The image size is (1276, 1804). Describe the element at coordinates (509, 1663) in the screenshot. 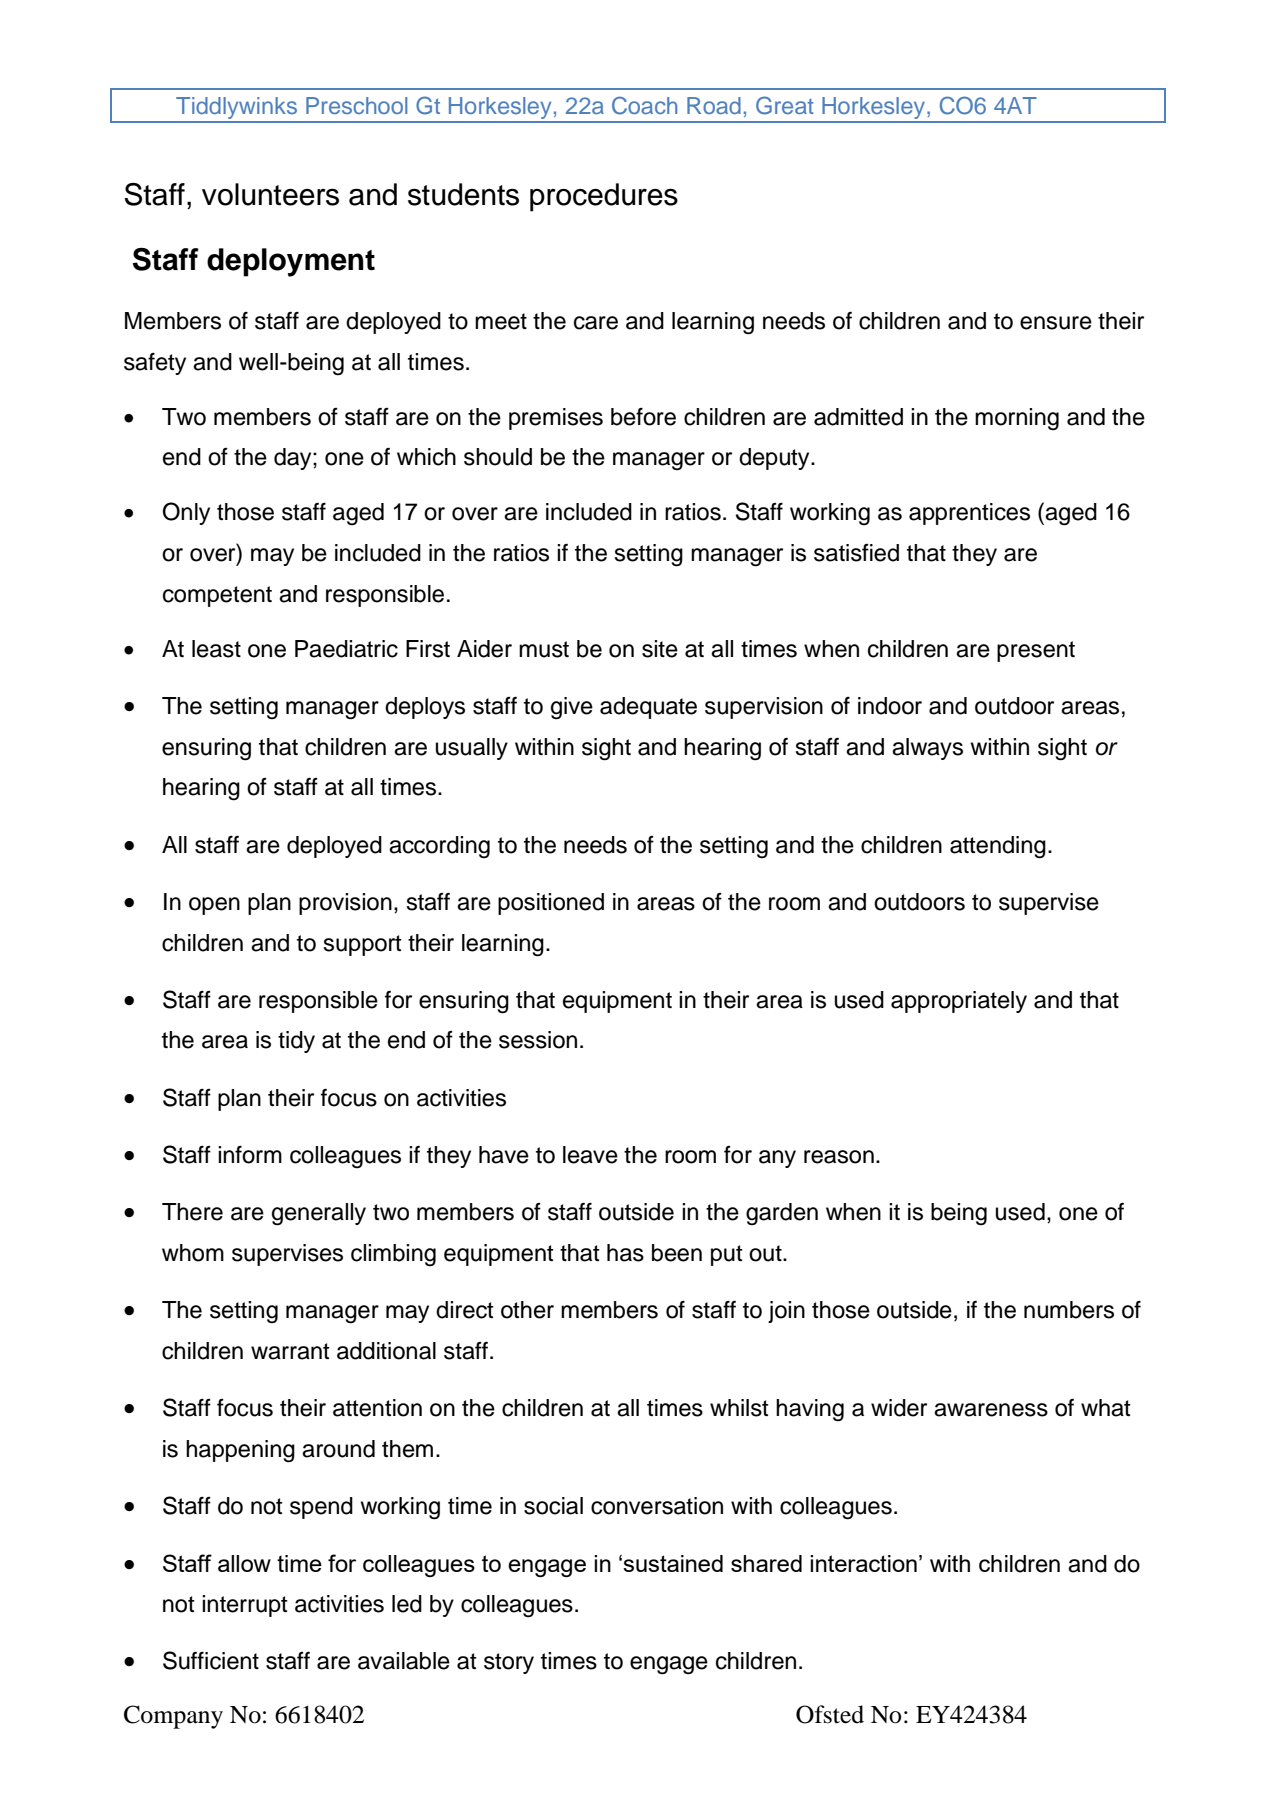

I see `story` at that location.
